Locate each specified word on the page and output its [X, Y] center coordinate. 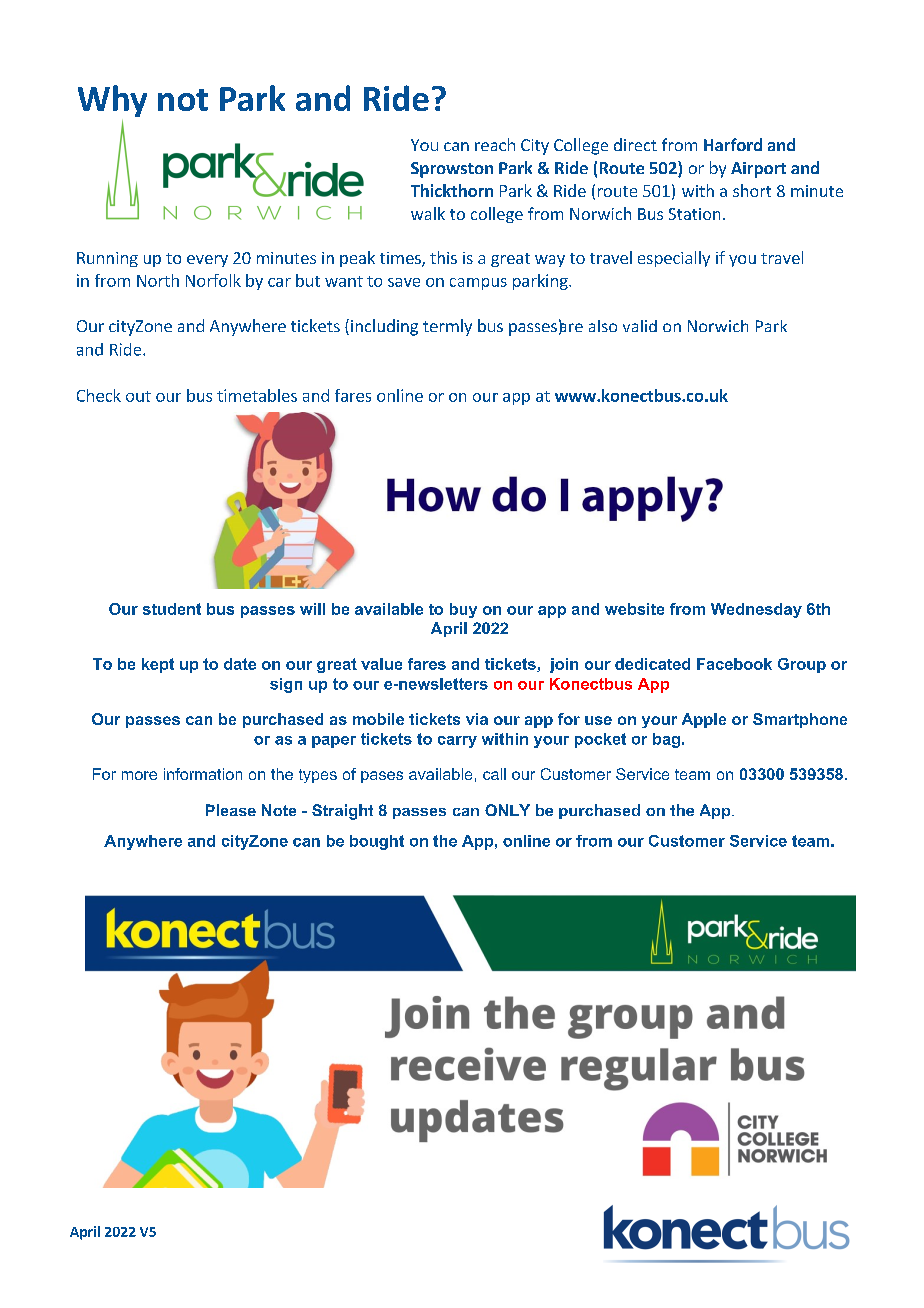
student [172, 609]
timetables [257, 395]
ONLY [507, 810]
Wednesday [756, 610]
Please [231, 810]
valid [640, 326]
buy [463, 610]
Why [112, 101]
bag [668, 740]
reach [495, 144]
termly [447, 327]
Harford [733, 144]
